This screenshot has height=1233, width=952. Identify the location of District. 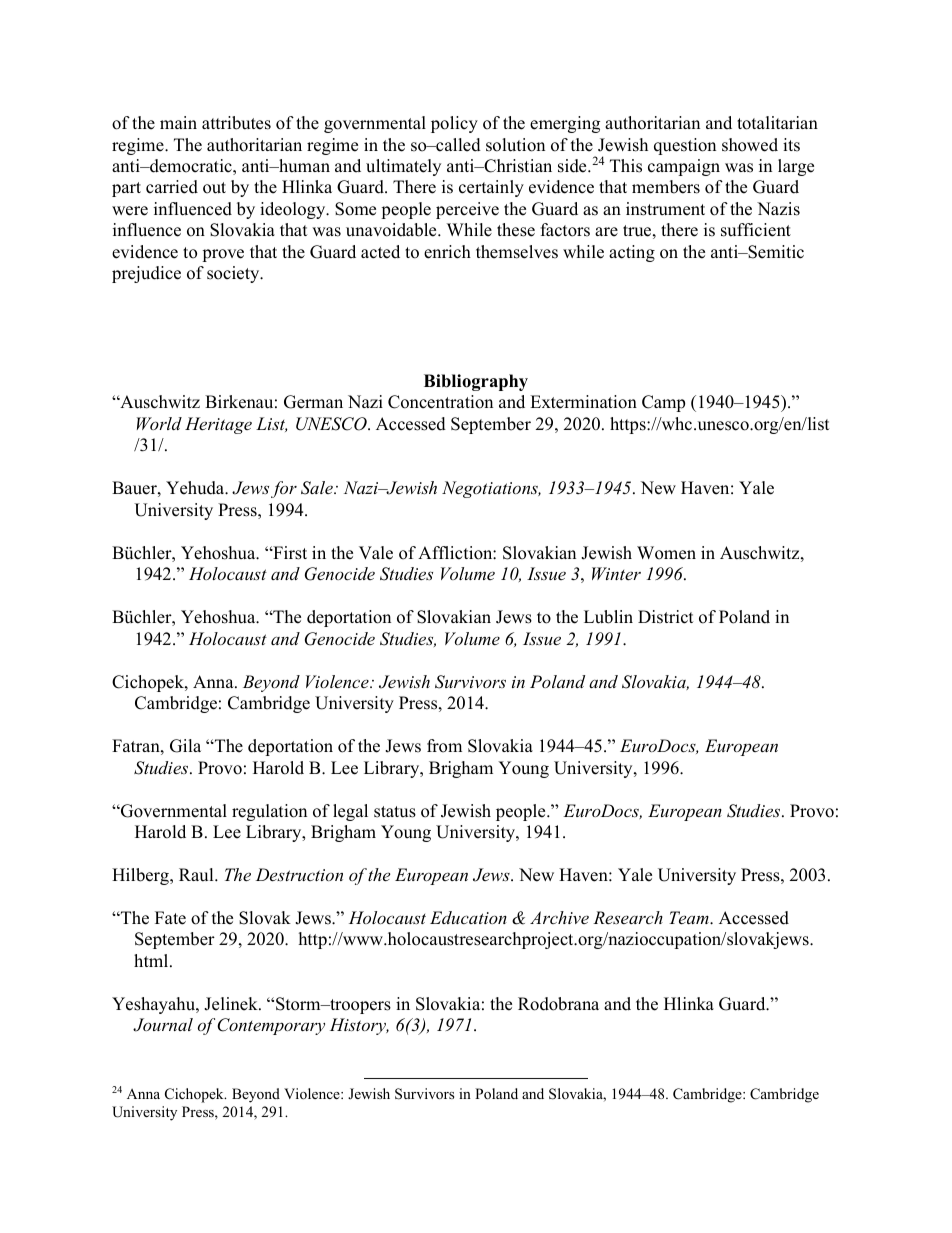
(666, 617).
